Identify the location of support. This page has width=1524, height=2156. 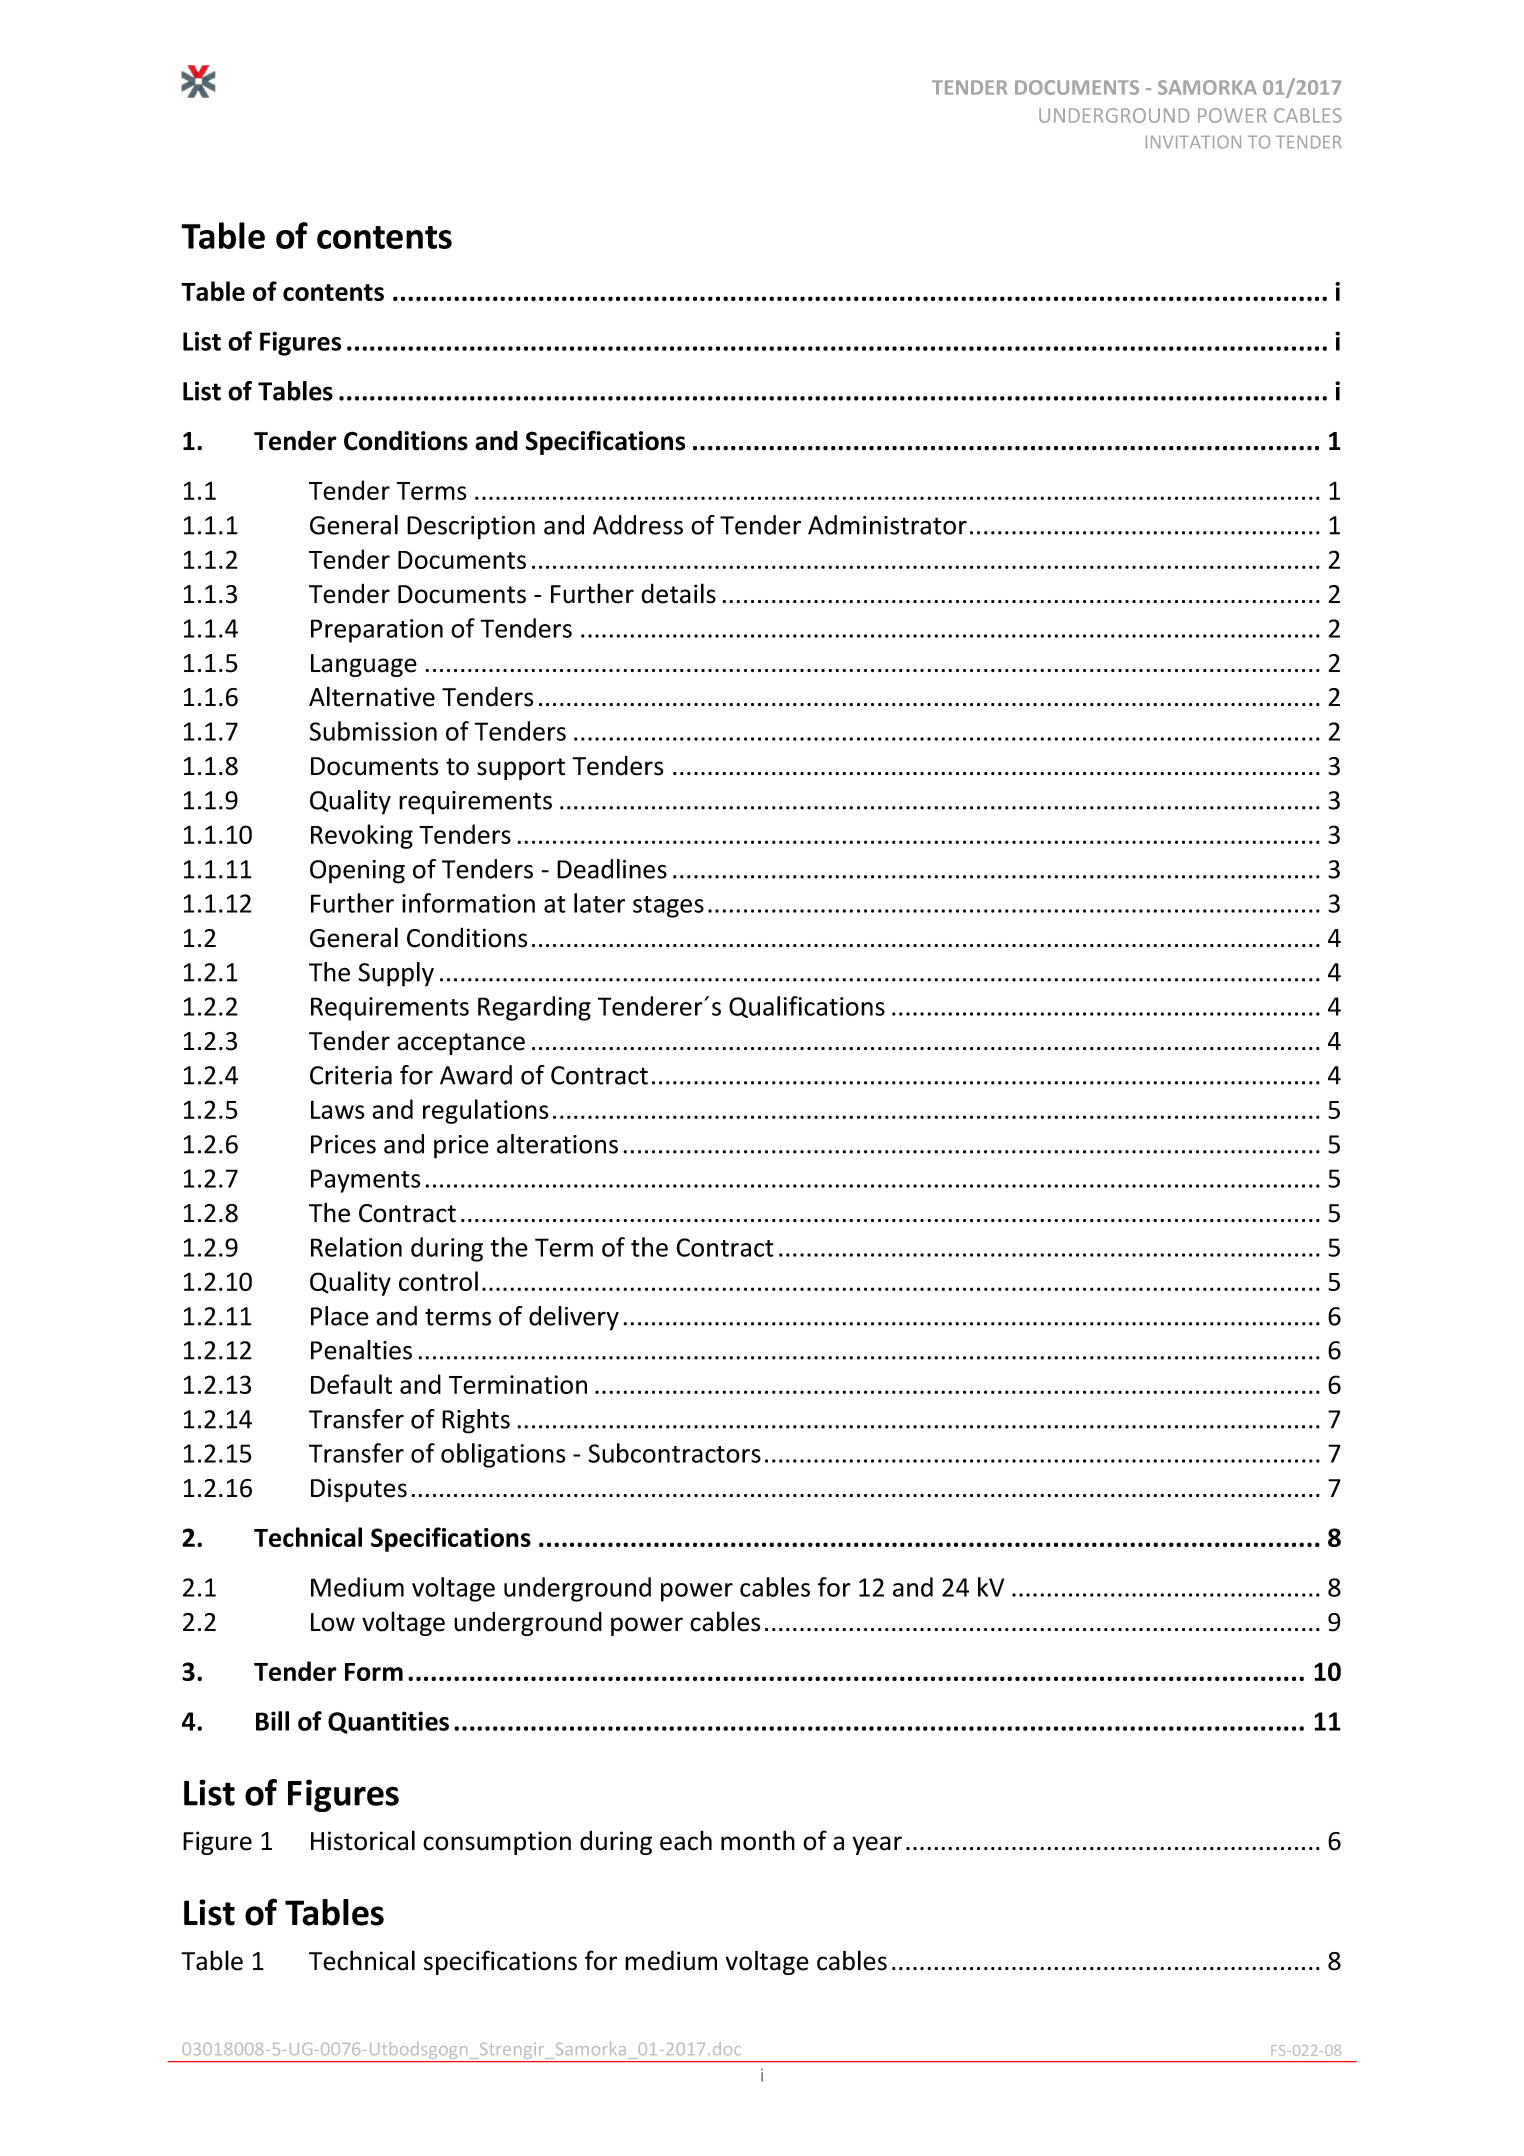
(521, 769).
